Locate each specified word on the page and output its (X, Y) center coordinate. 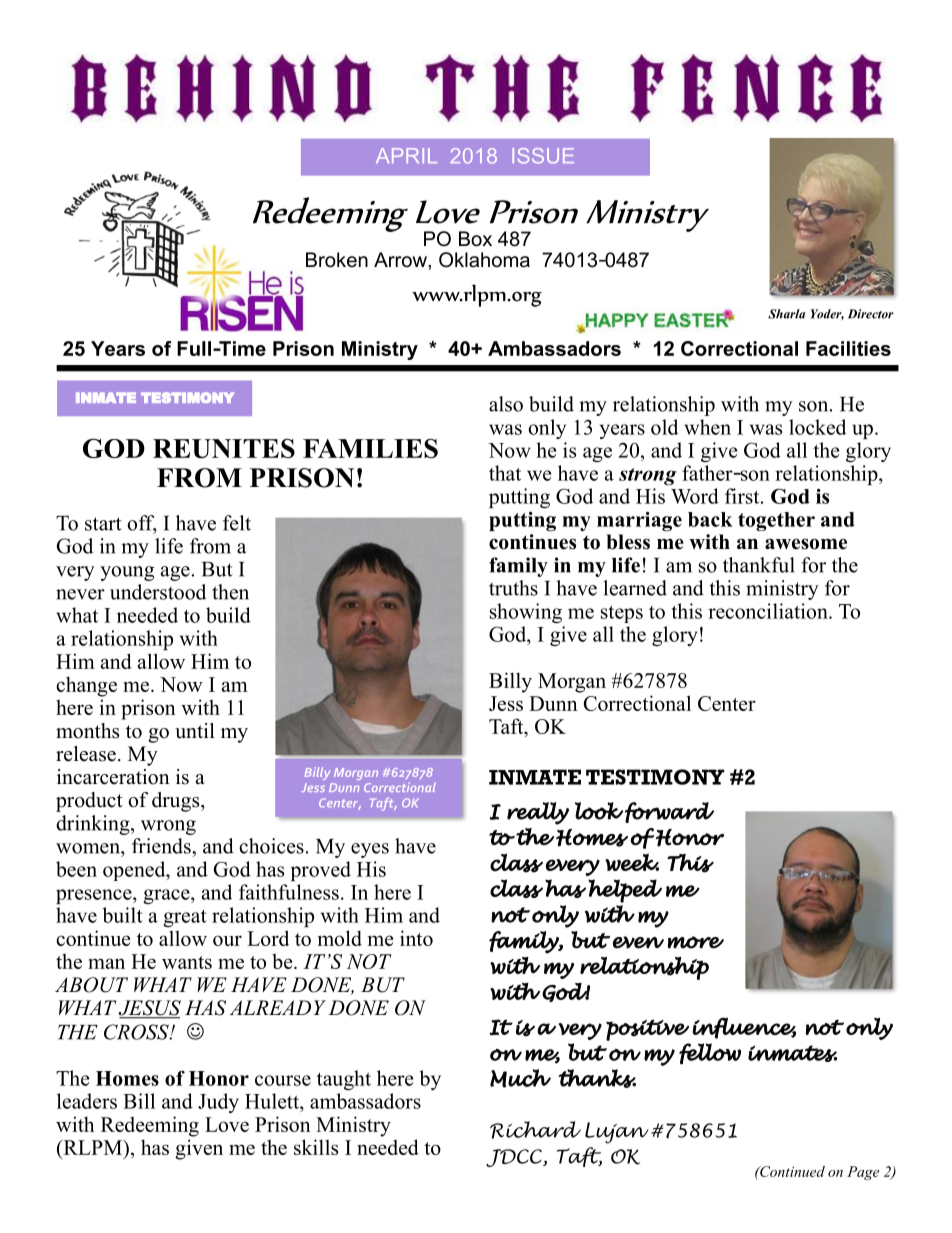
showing (526, 613)
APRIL (406, 155)
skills (316, 1147)
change (86, 686)
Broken (337, 260)
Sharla (786, 314)
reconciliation (769, 611)
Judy (218, 1103)
